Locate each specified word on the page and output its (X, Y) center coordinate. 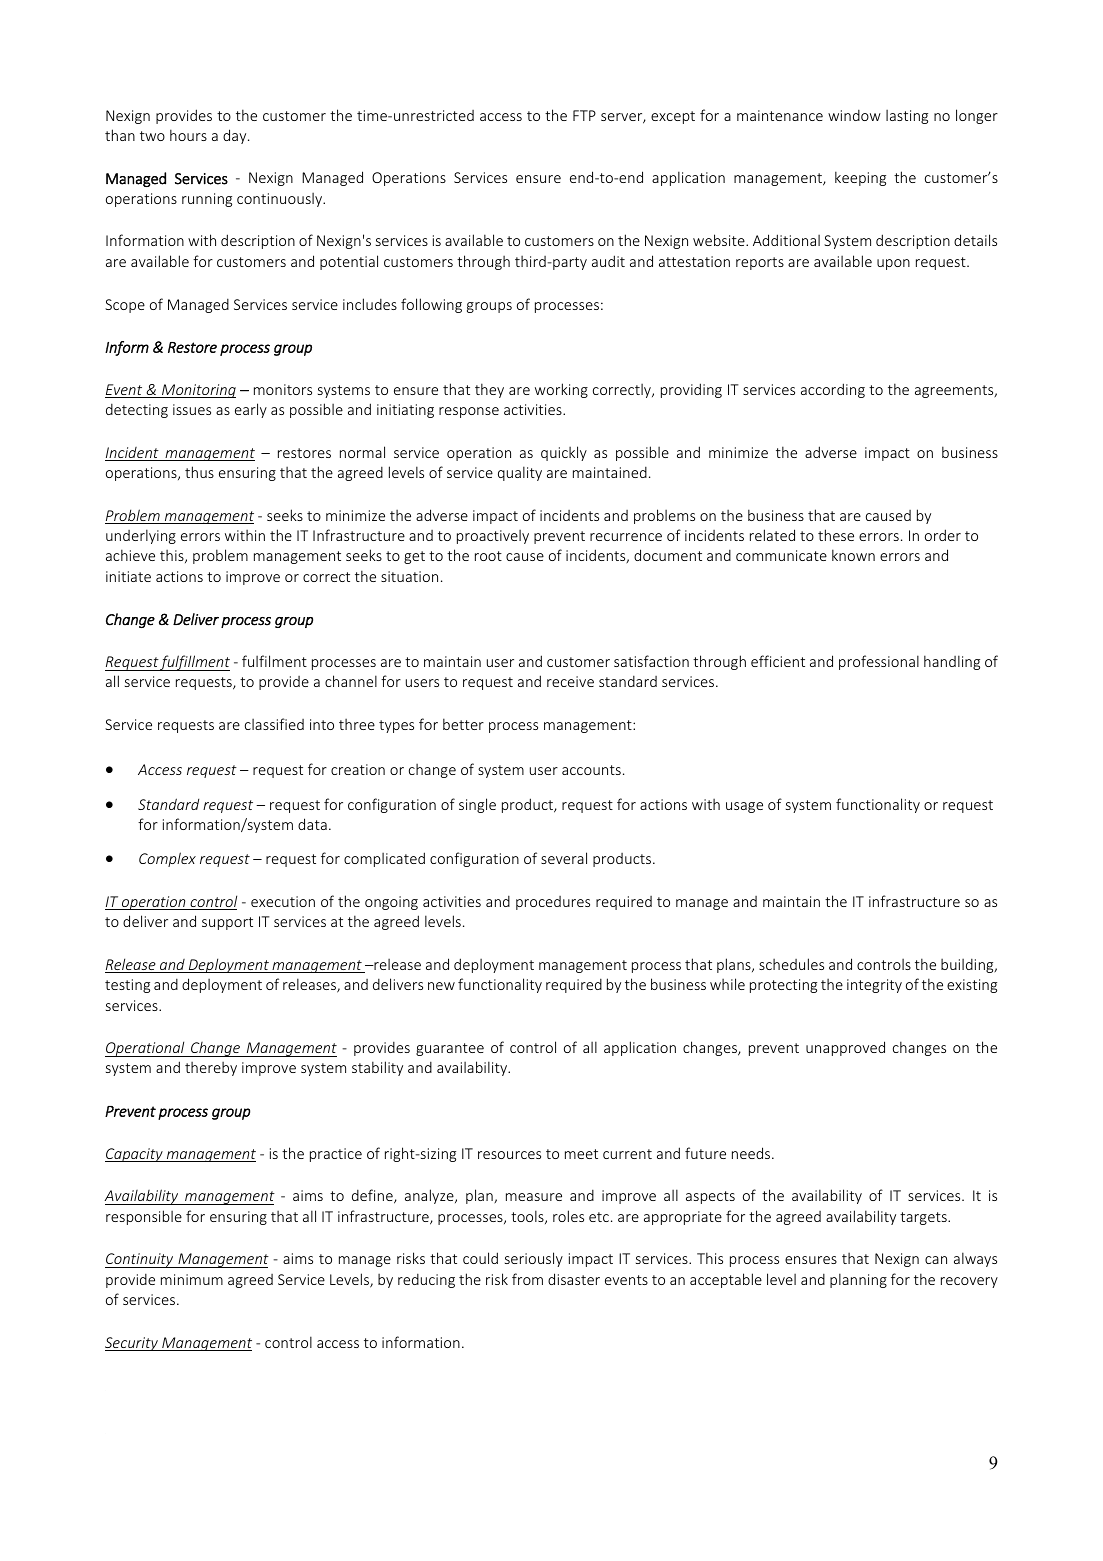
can (936, 1260)
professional (879, 662)
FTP (584, 115)
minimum (192, 1279)
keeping (860, 178)
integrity (874, 986)
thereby (211, 1069)
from (527, 1279)
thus (199, 472)
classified (274, 724)
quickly (564, 453)
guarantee (450, 1049)
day (236, 136)
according (833, 390)
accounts (591, 770)
